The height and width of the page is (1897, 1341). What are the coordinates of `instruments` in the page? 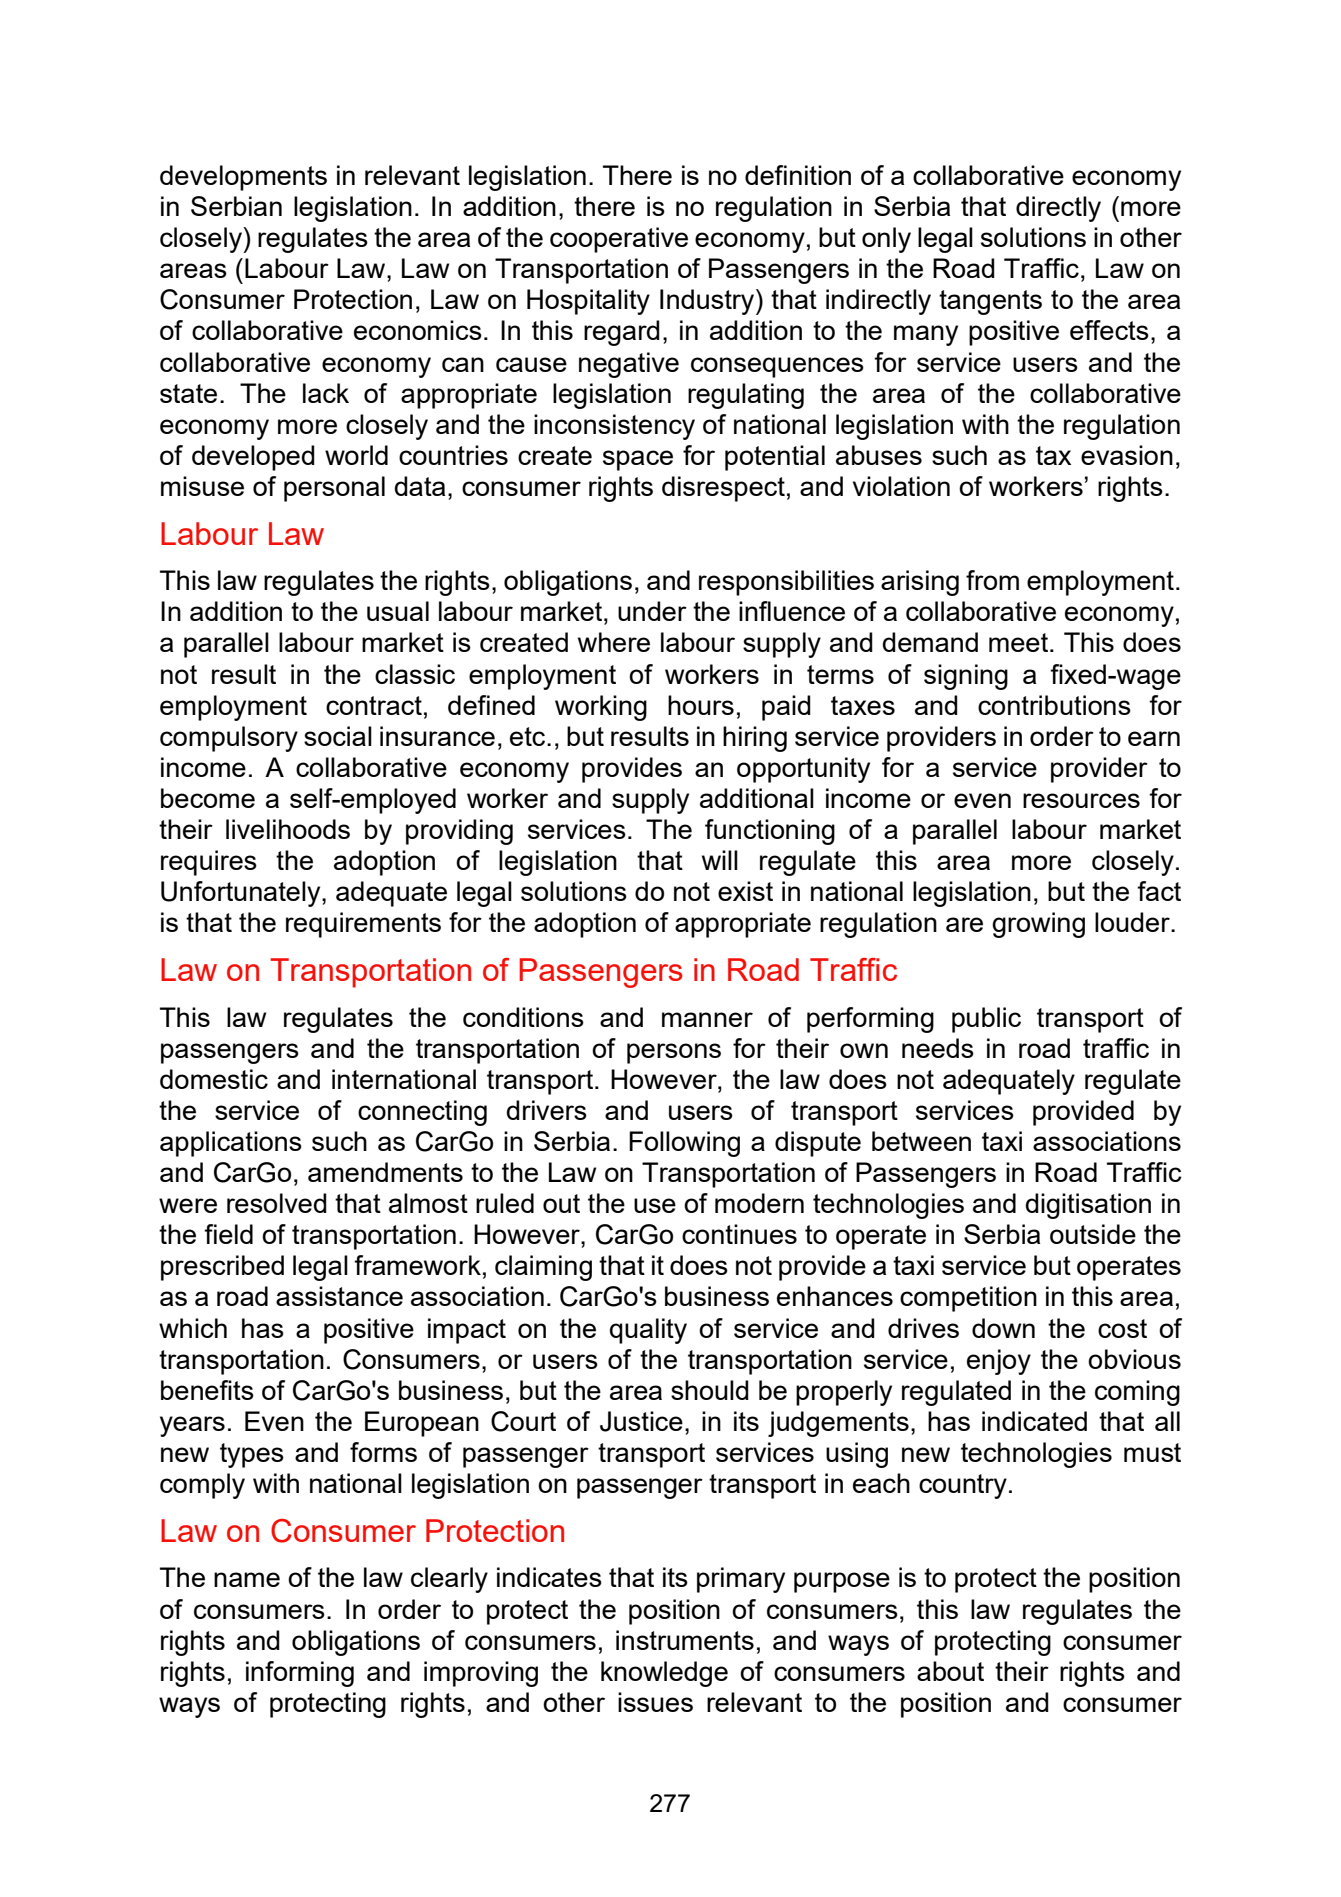 It's located at (685, 1640).
